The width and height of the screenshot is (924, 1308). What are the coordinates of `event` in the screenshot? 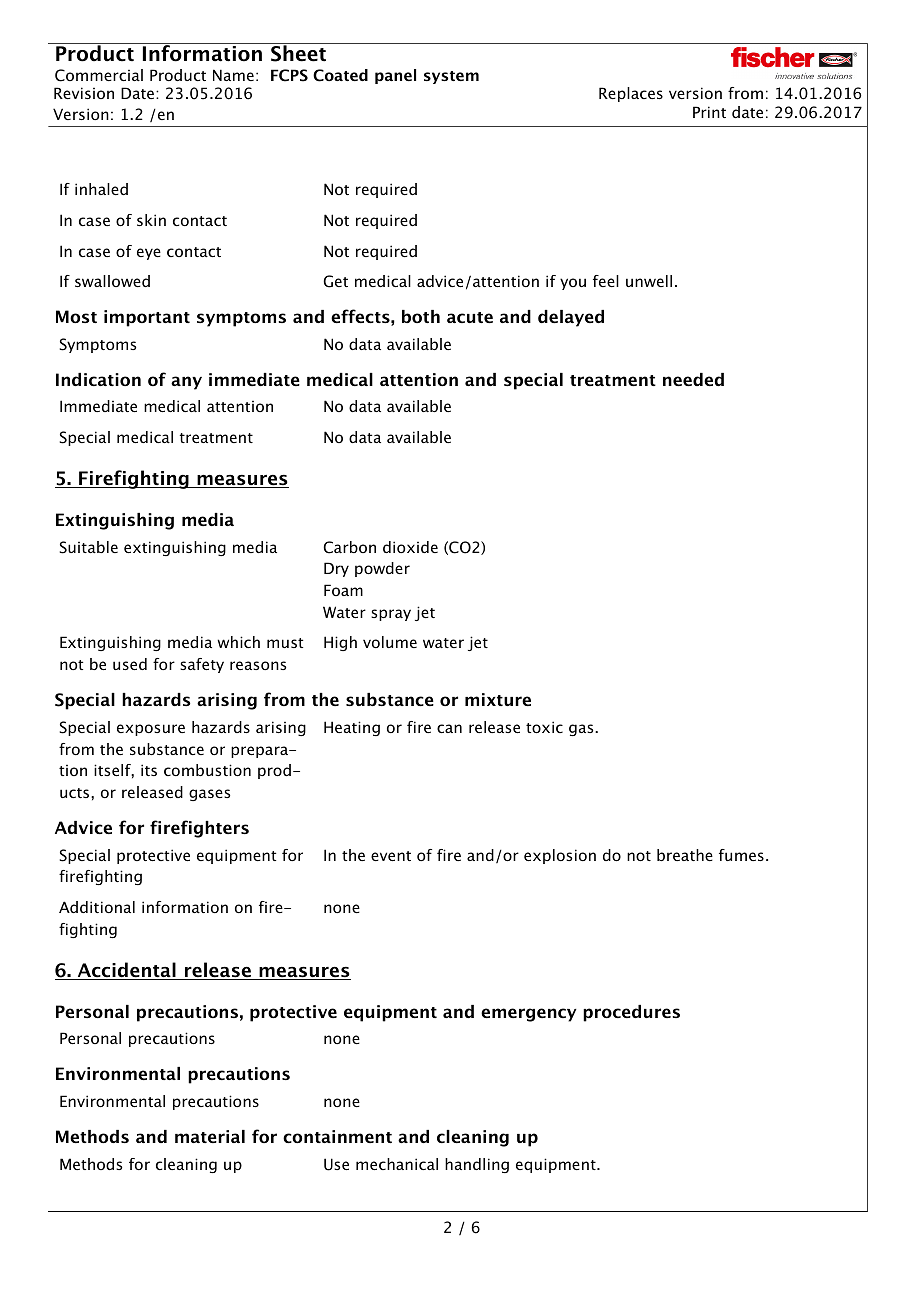 It's located at (391, 856).
